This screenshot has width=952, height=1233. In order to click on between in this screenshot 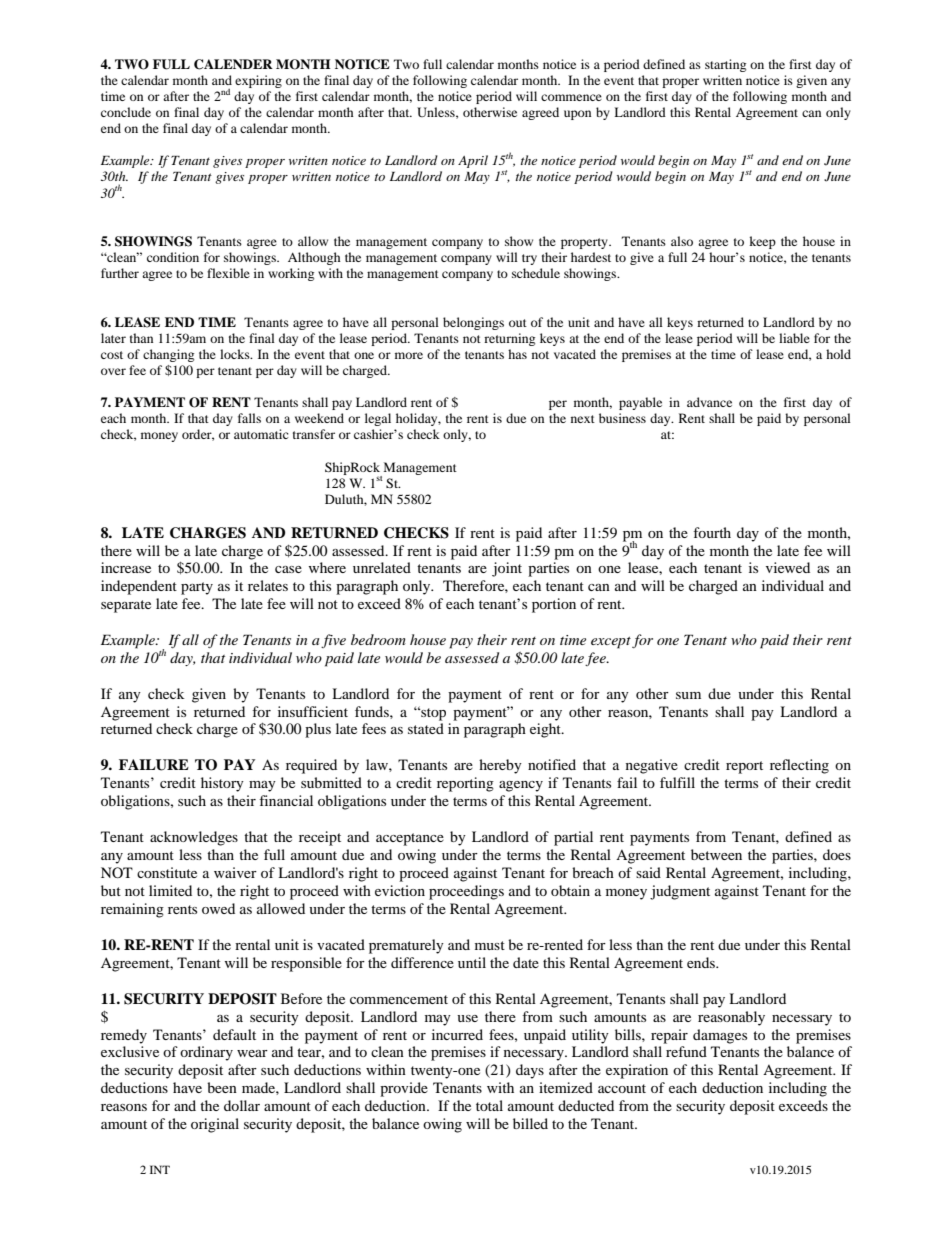, I will do `click(716, 854)`.
